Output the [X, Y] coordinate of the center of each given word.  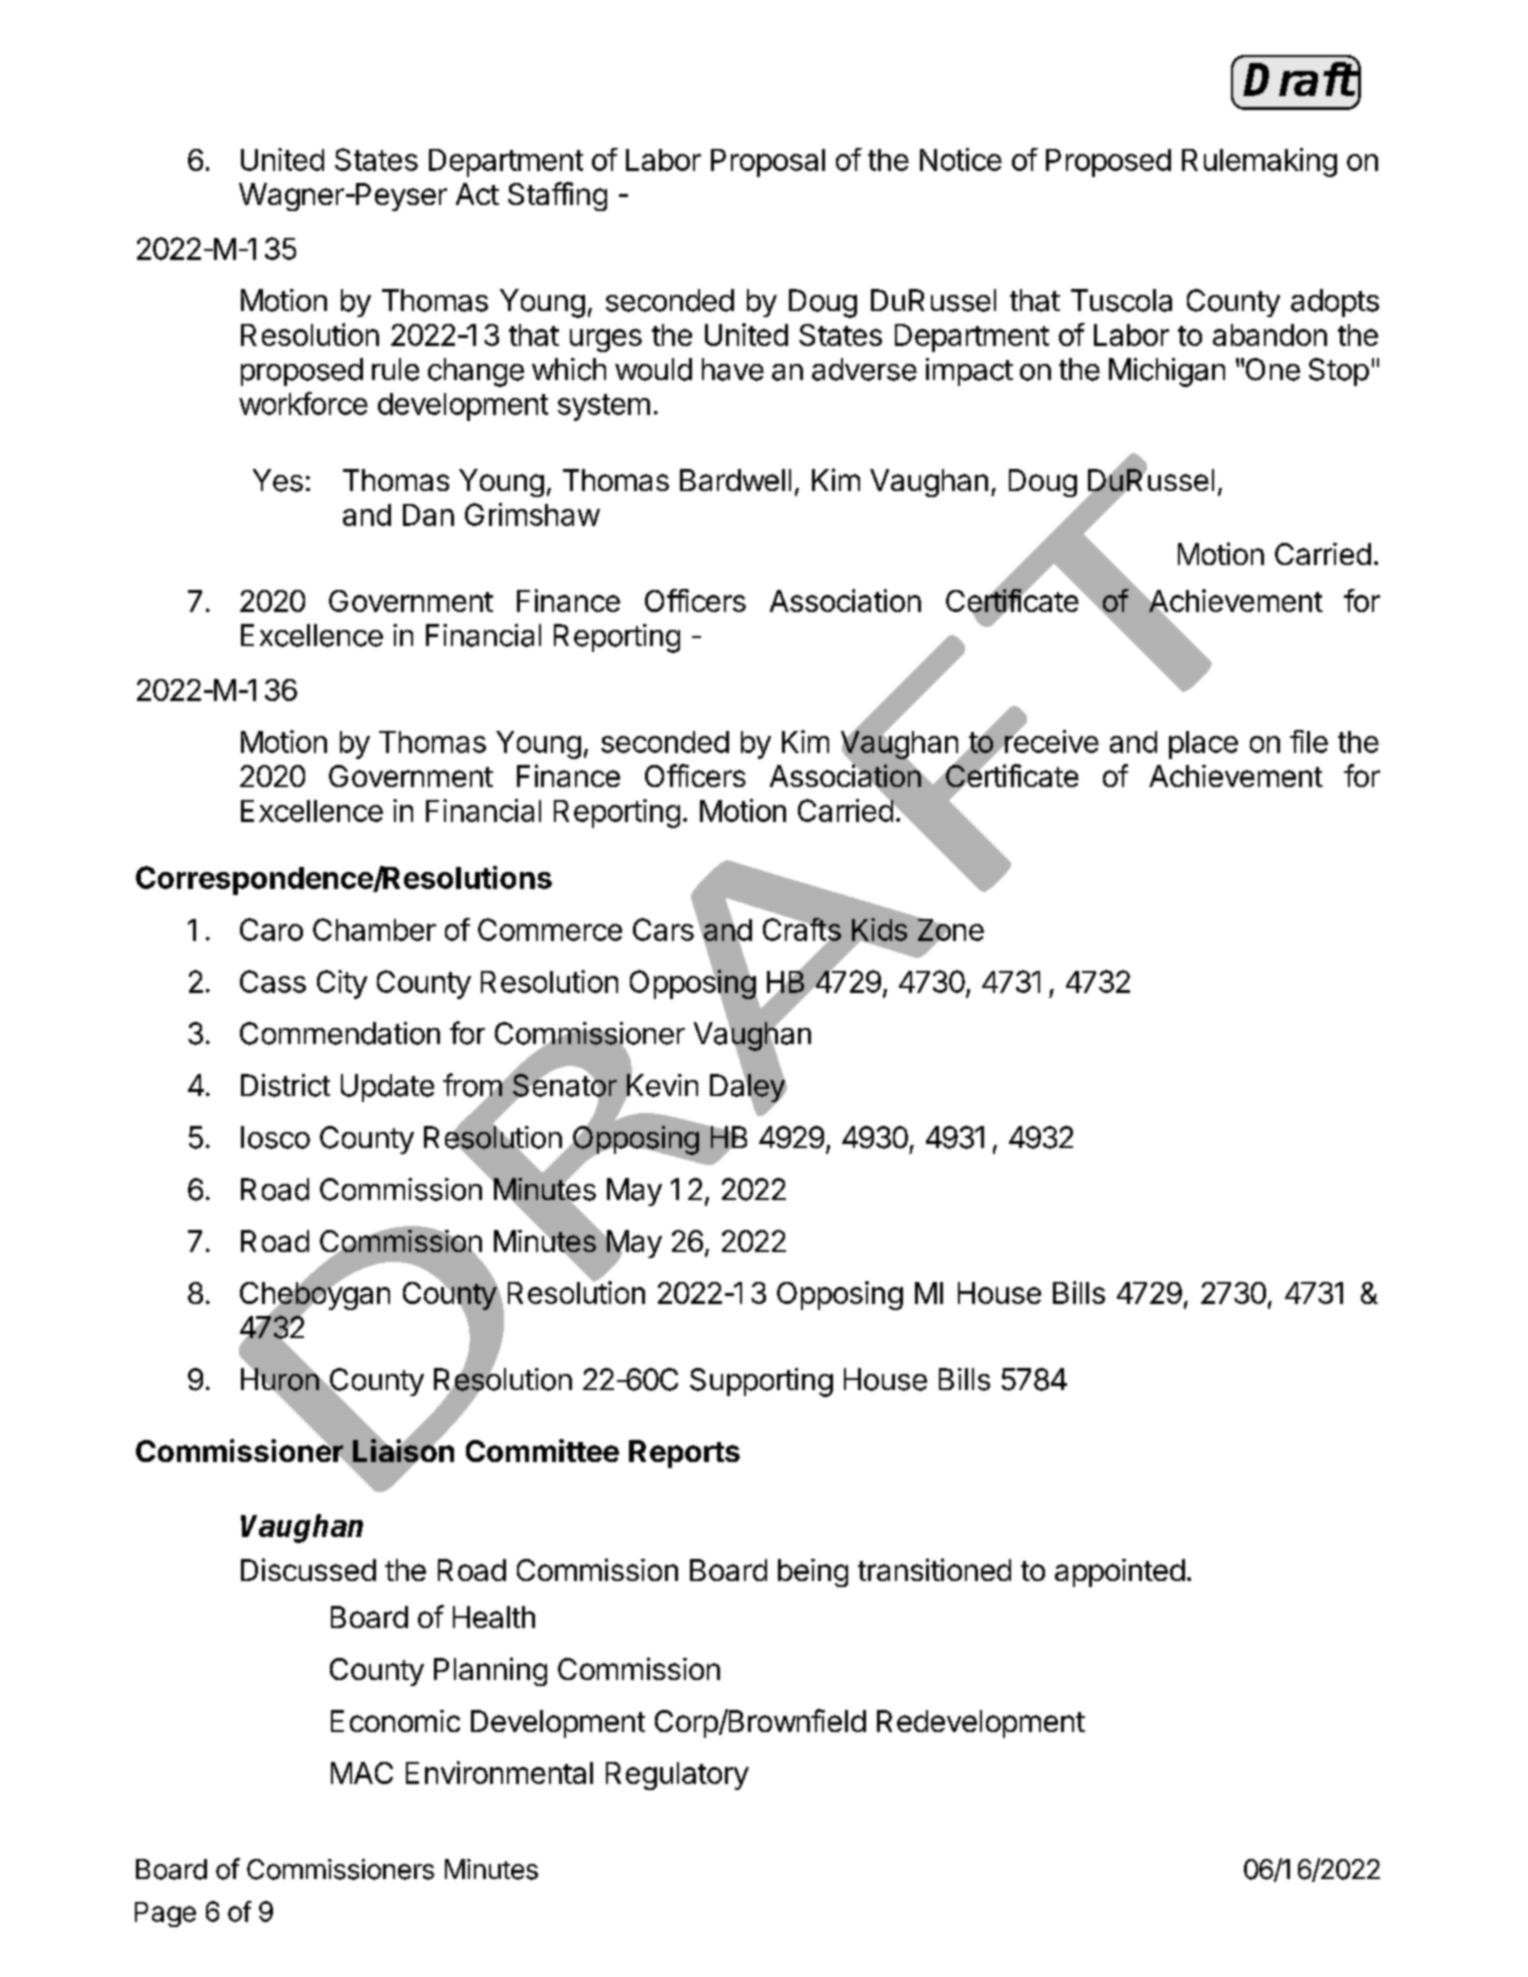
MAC [362, 1773]
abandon [1270, 335]
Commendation [340, 1033]
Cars [663, 929]
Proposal [768, 163]
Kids [879, 930]
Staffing [557, 196]
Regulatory [677, 1776]
